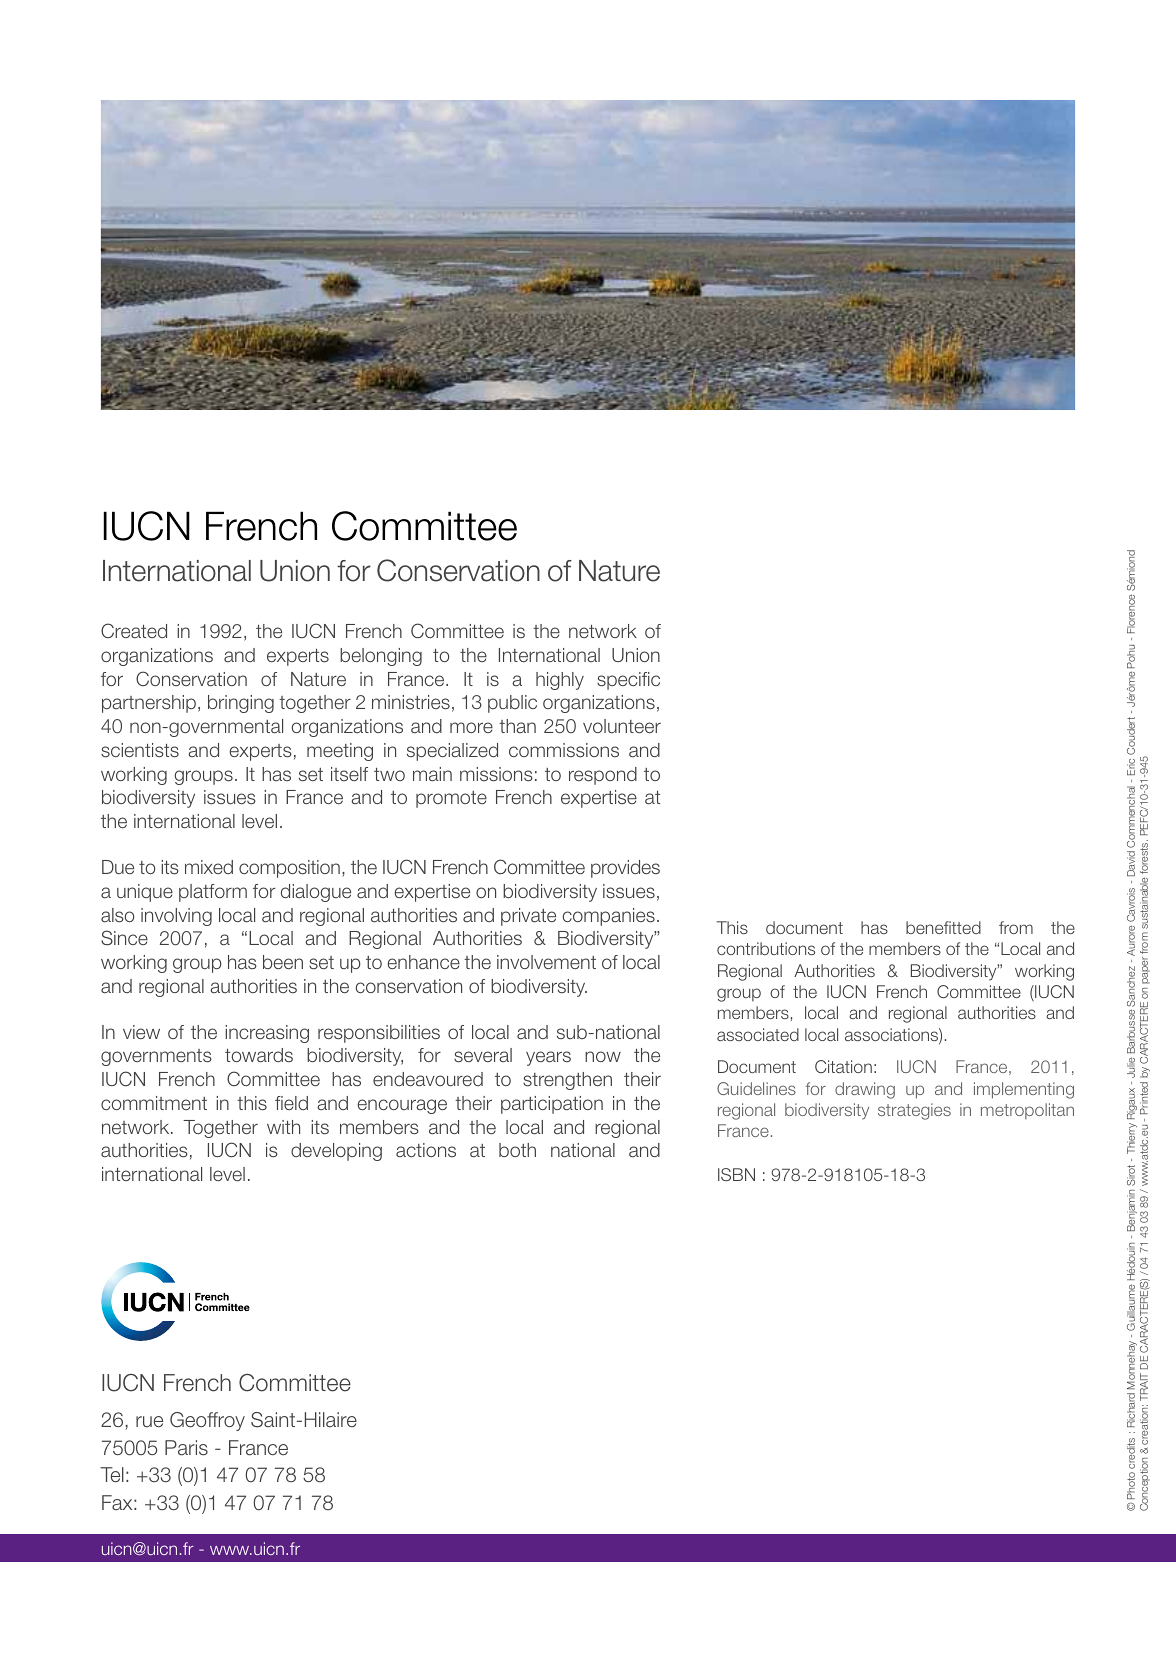  I want to click on specific, so click(628, 681).
